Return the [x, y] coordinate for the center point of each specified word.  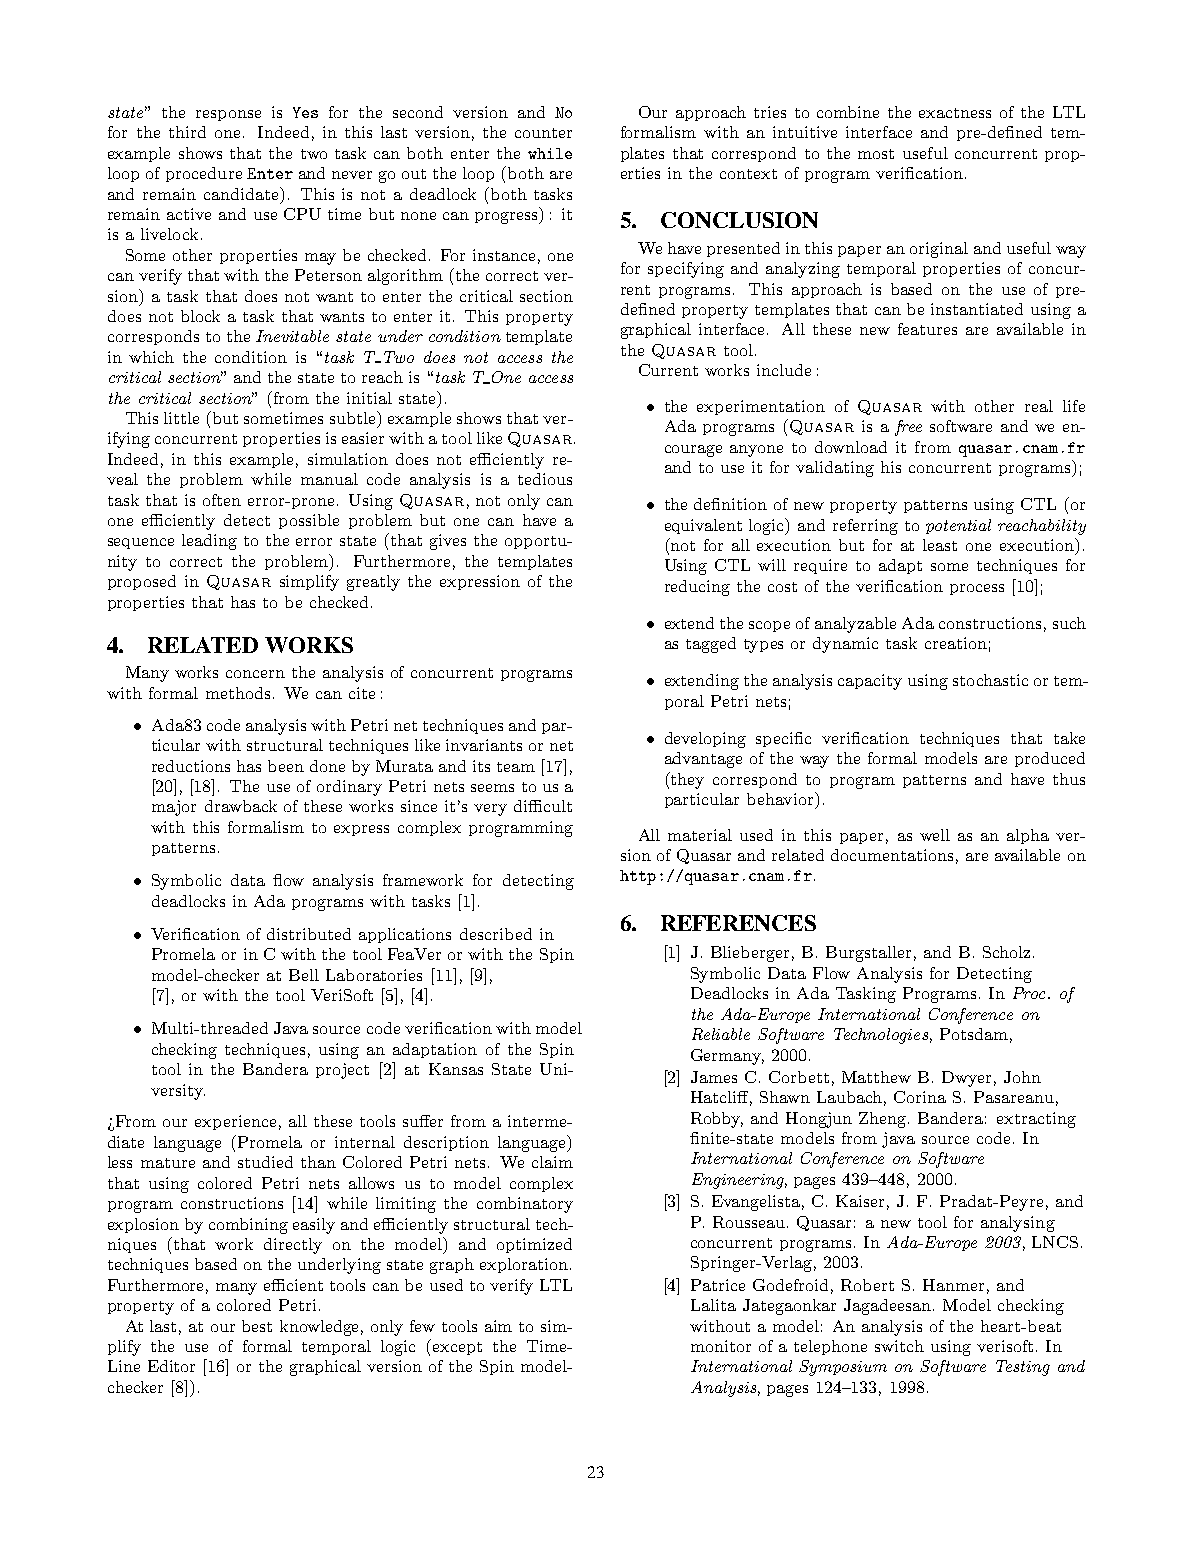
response [228, 115]
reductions [191, 766]
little [181, 418]
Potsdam [974, 1034]
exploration [524, 1265]
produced [1050, 759]
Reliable [721, 1034]
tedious [545, 479]
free [908, 428]
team [516, 767]
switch [899, 1346]
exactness [955, 113]
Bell [304, 975]
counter [543, 133]
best [257, 1326]
